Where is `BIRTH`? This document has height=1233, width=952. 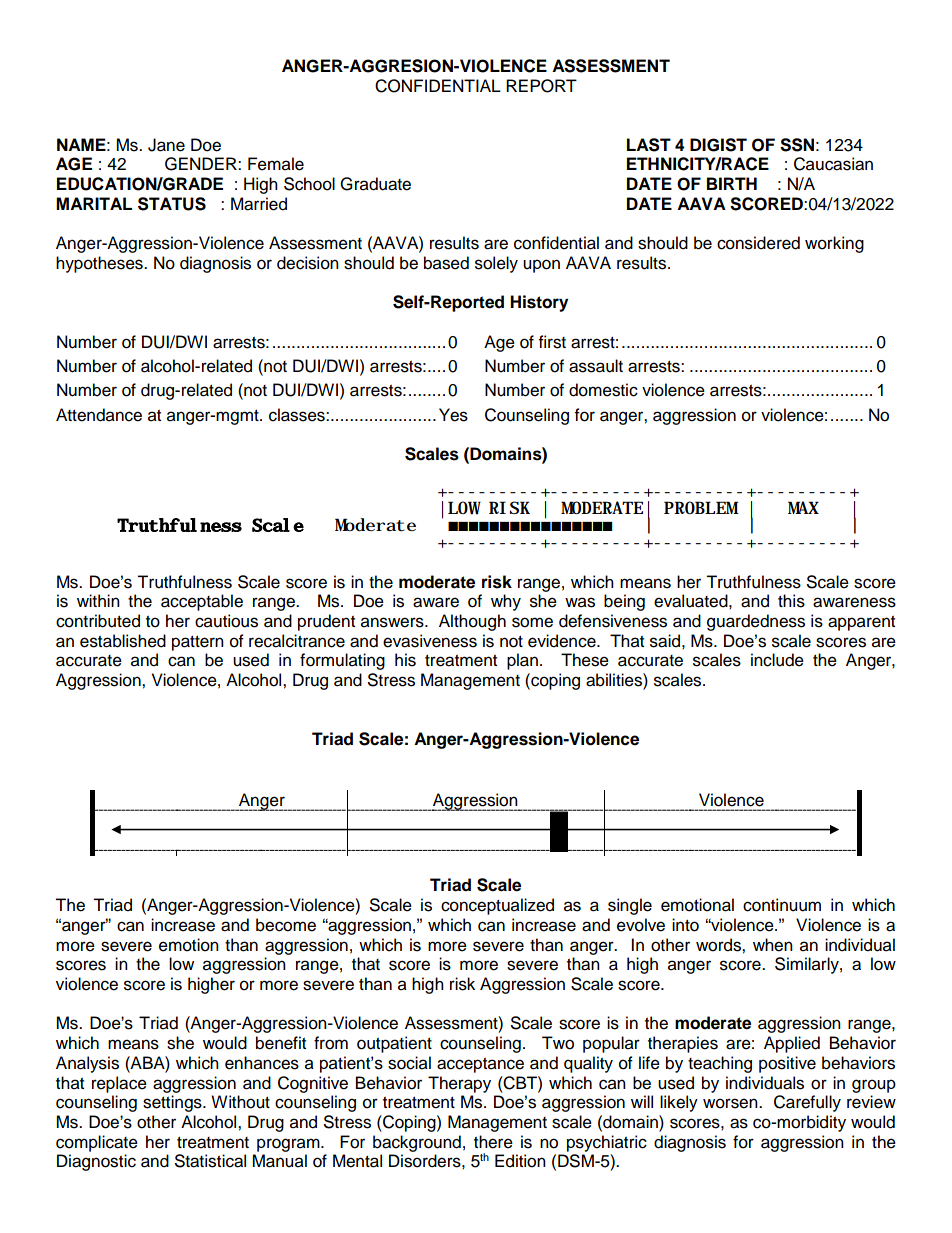 BIRTH is located at coordinates (732, 183).
